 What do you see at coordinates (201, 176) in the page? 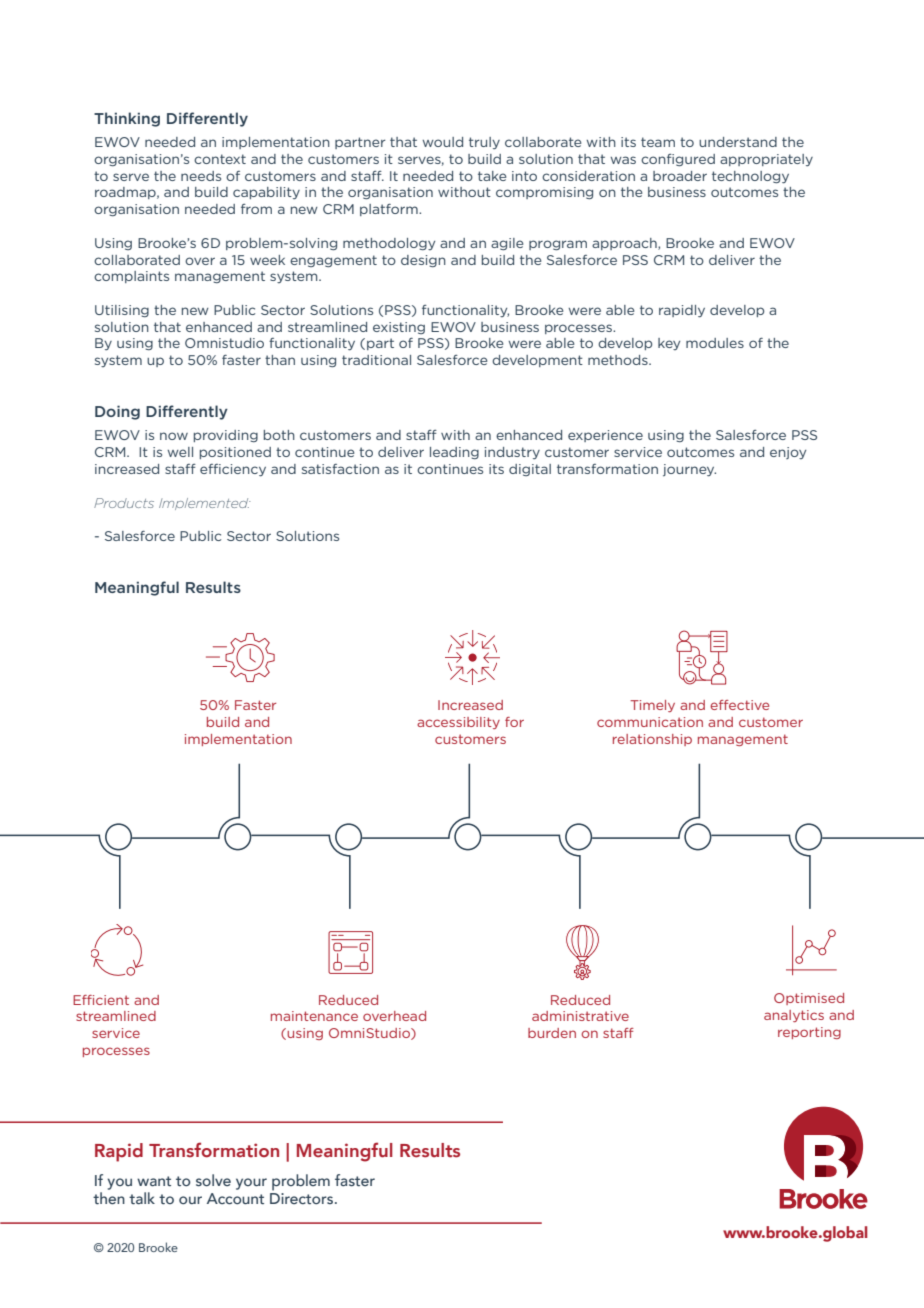
I see `needs` at bounding box center [201, 176].
